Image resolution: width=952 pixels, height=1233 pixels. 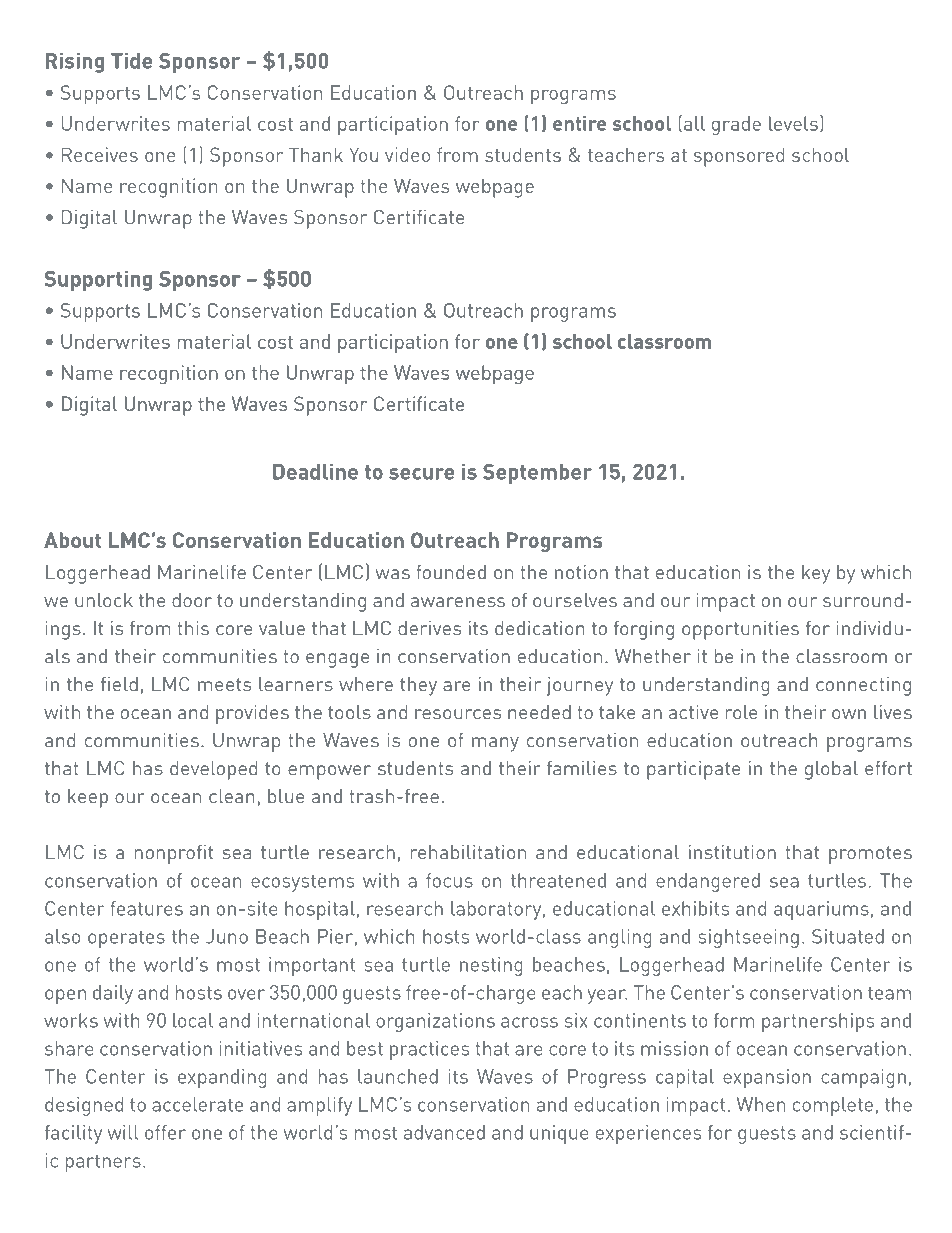 What do you see at coordinates (174, 854) in the screenshot?
I see `nonprofit` at bounding box center [174, 854].
